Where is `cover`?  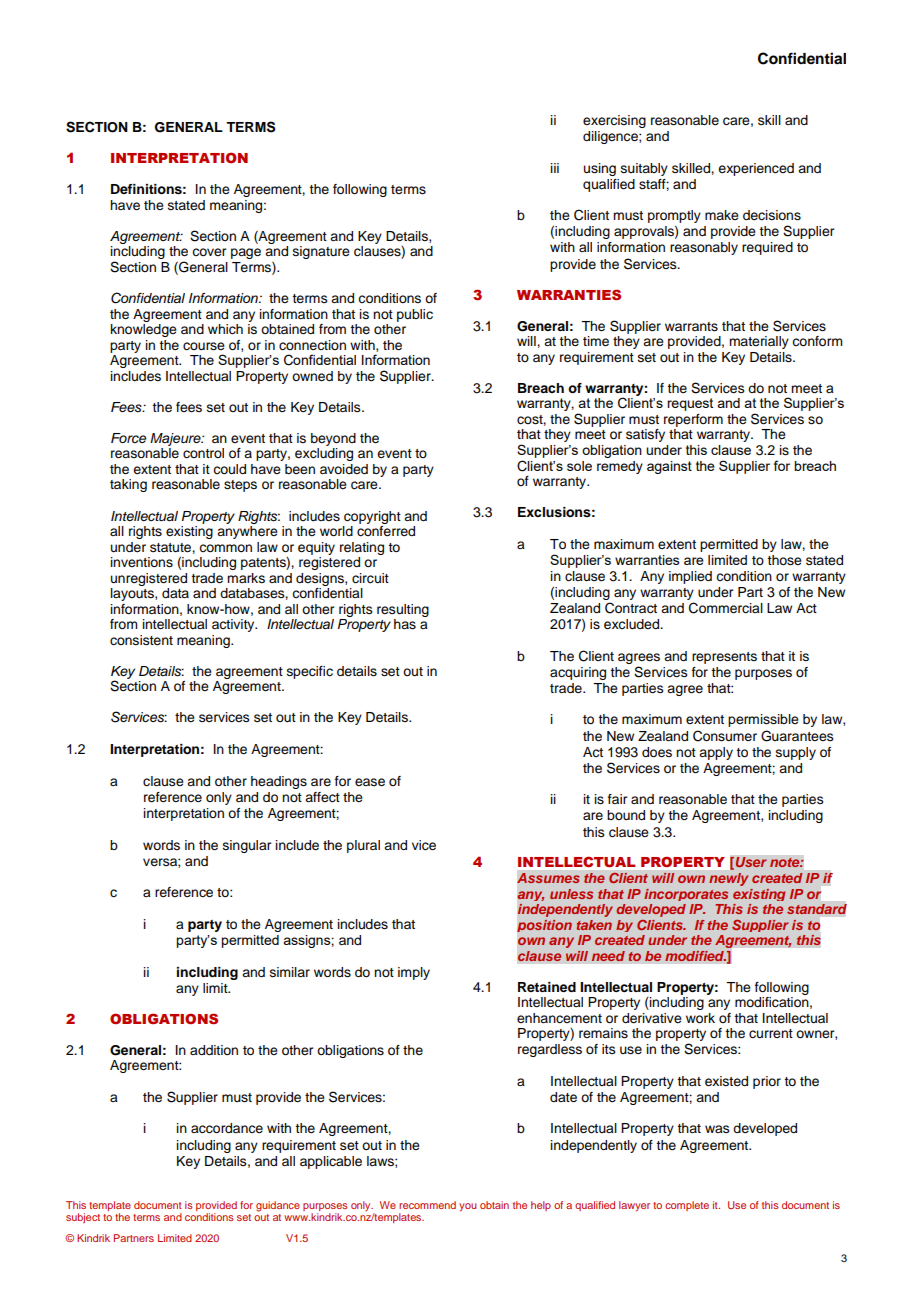 cover is located at coordinates (209, 252).
